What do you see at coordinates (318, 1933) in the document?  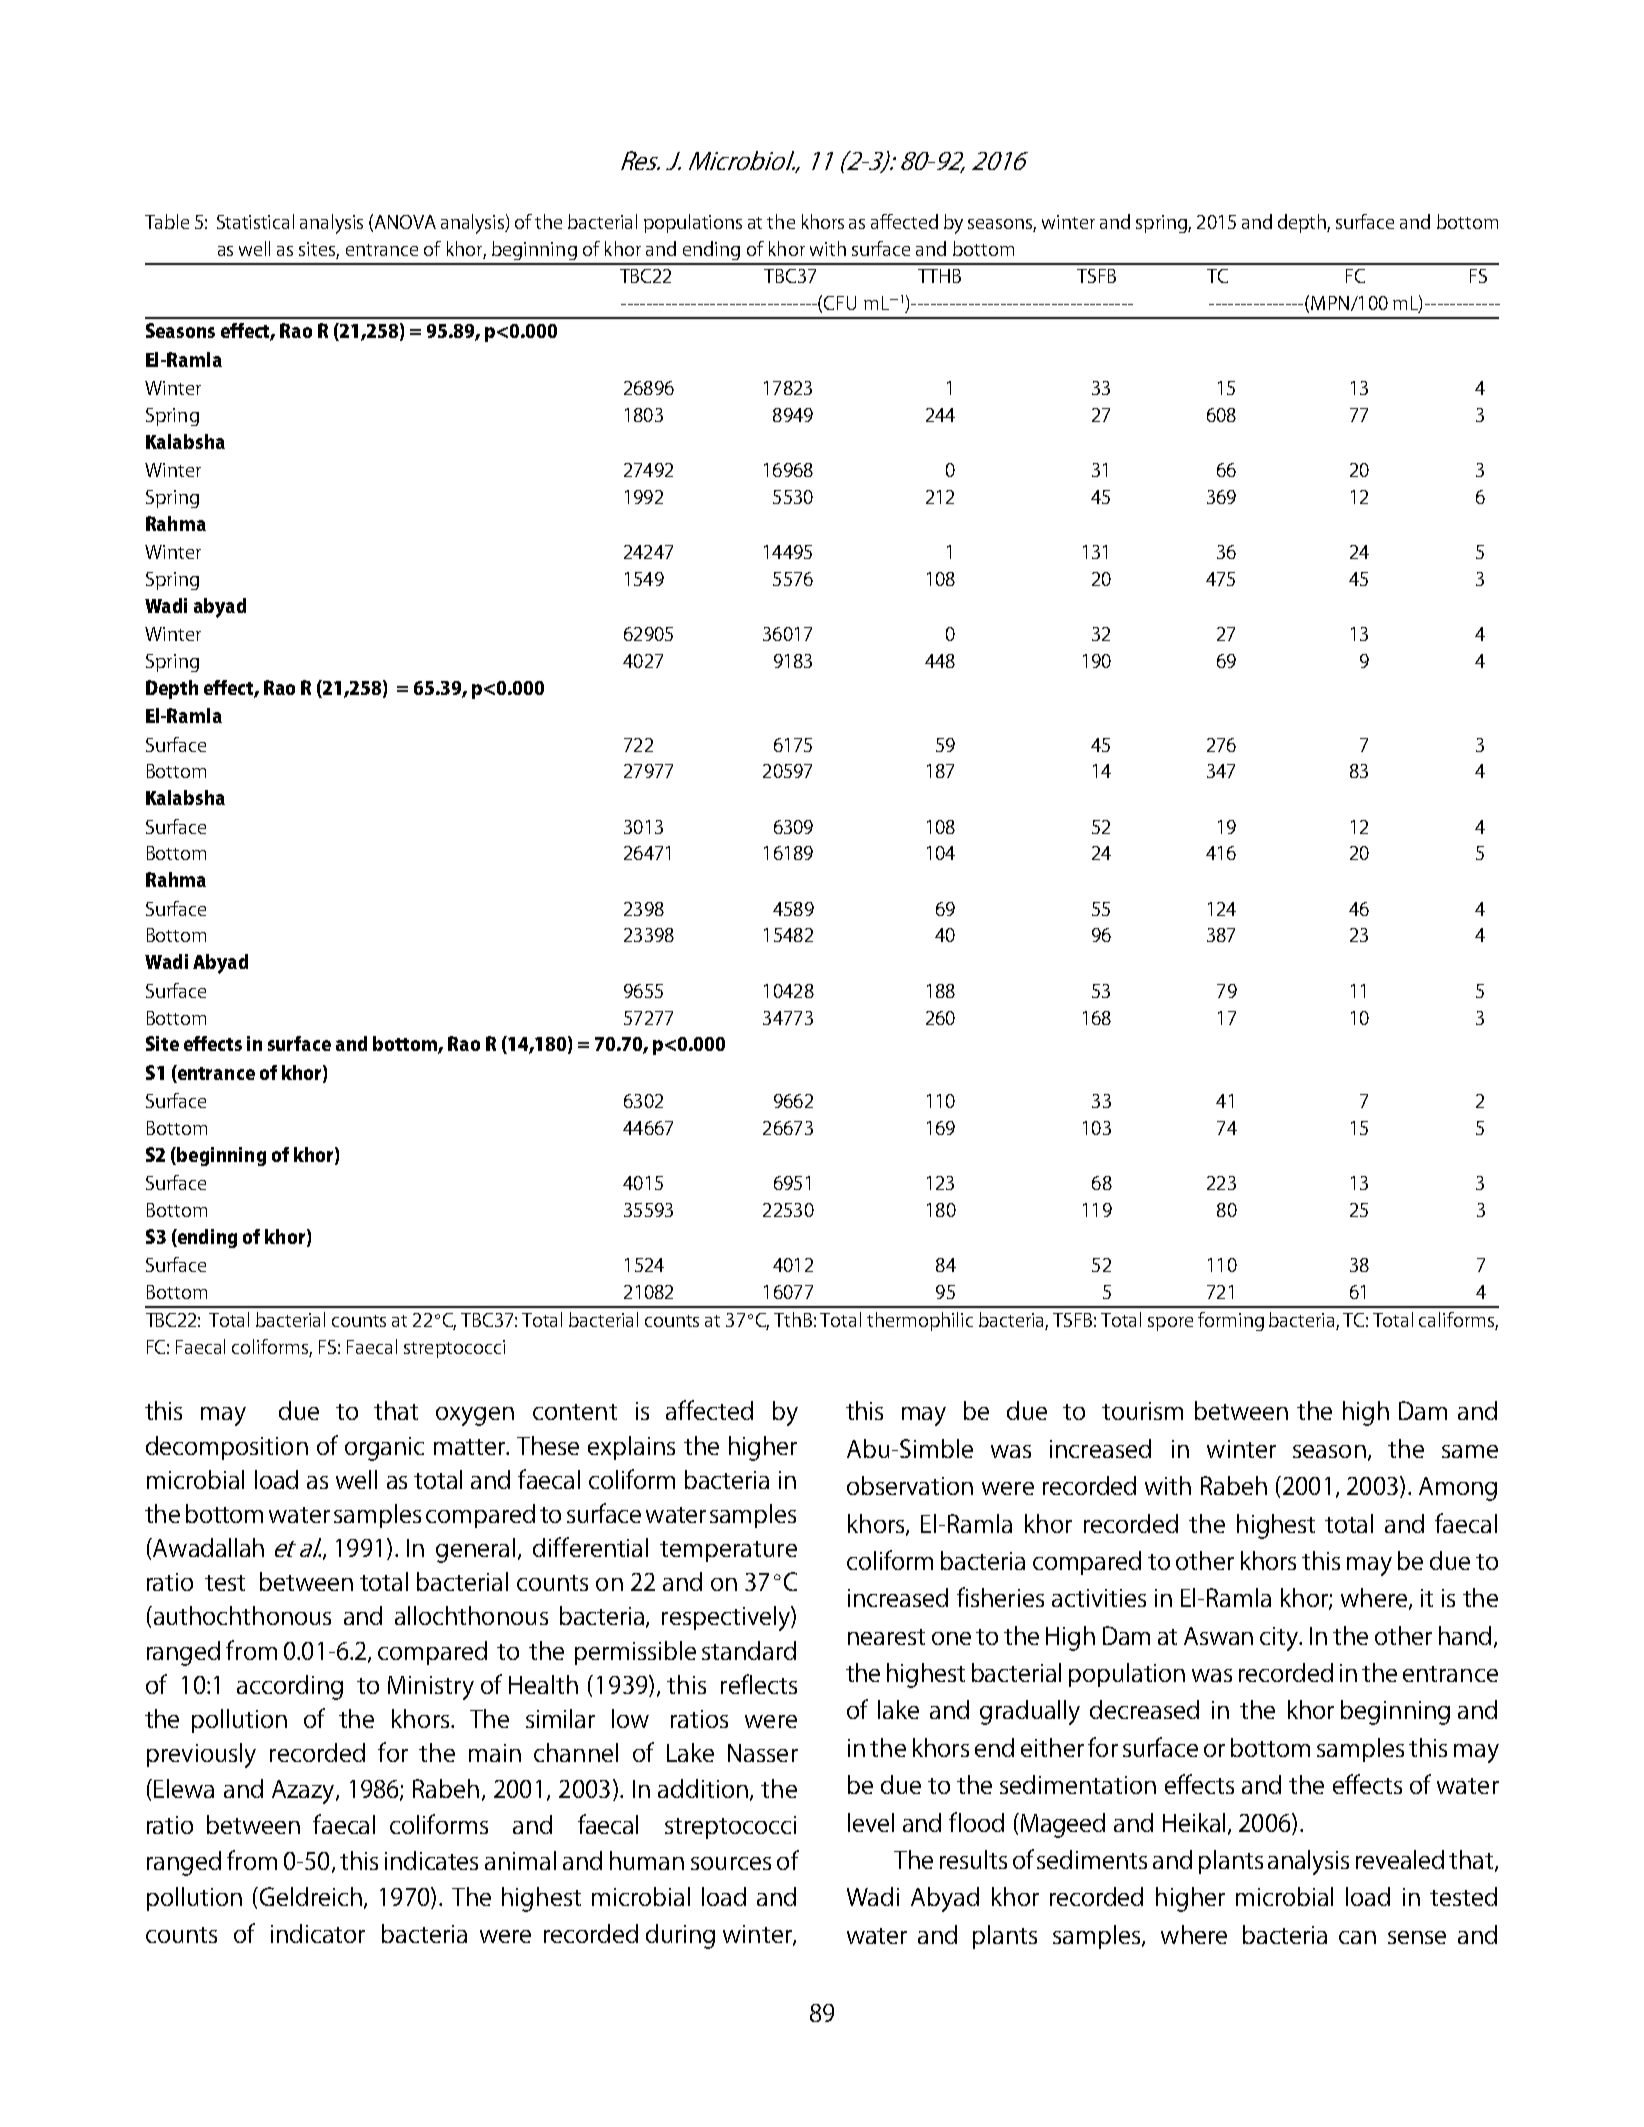 I see `indicator` at bounding box center [318, 1933].
